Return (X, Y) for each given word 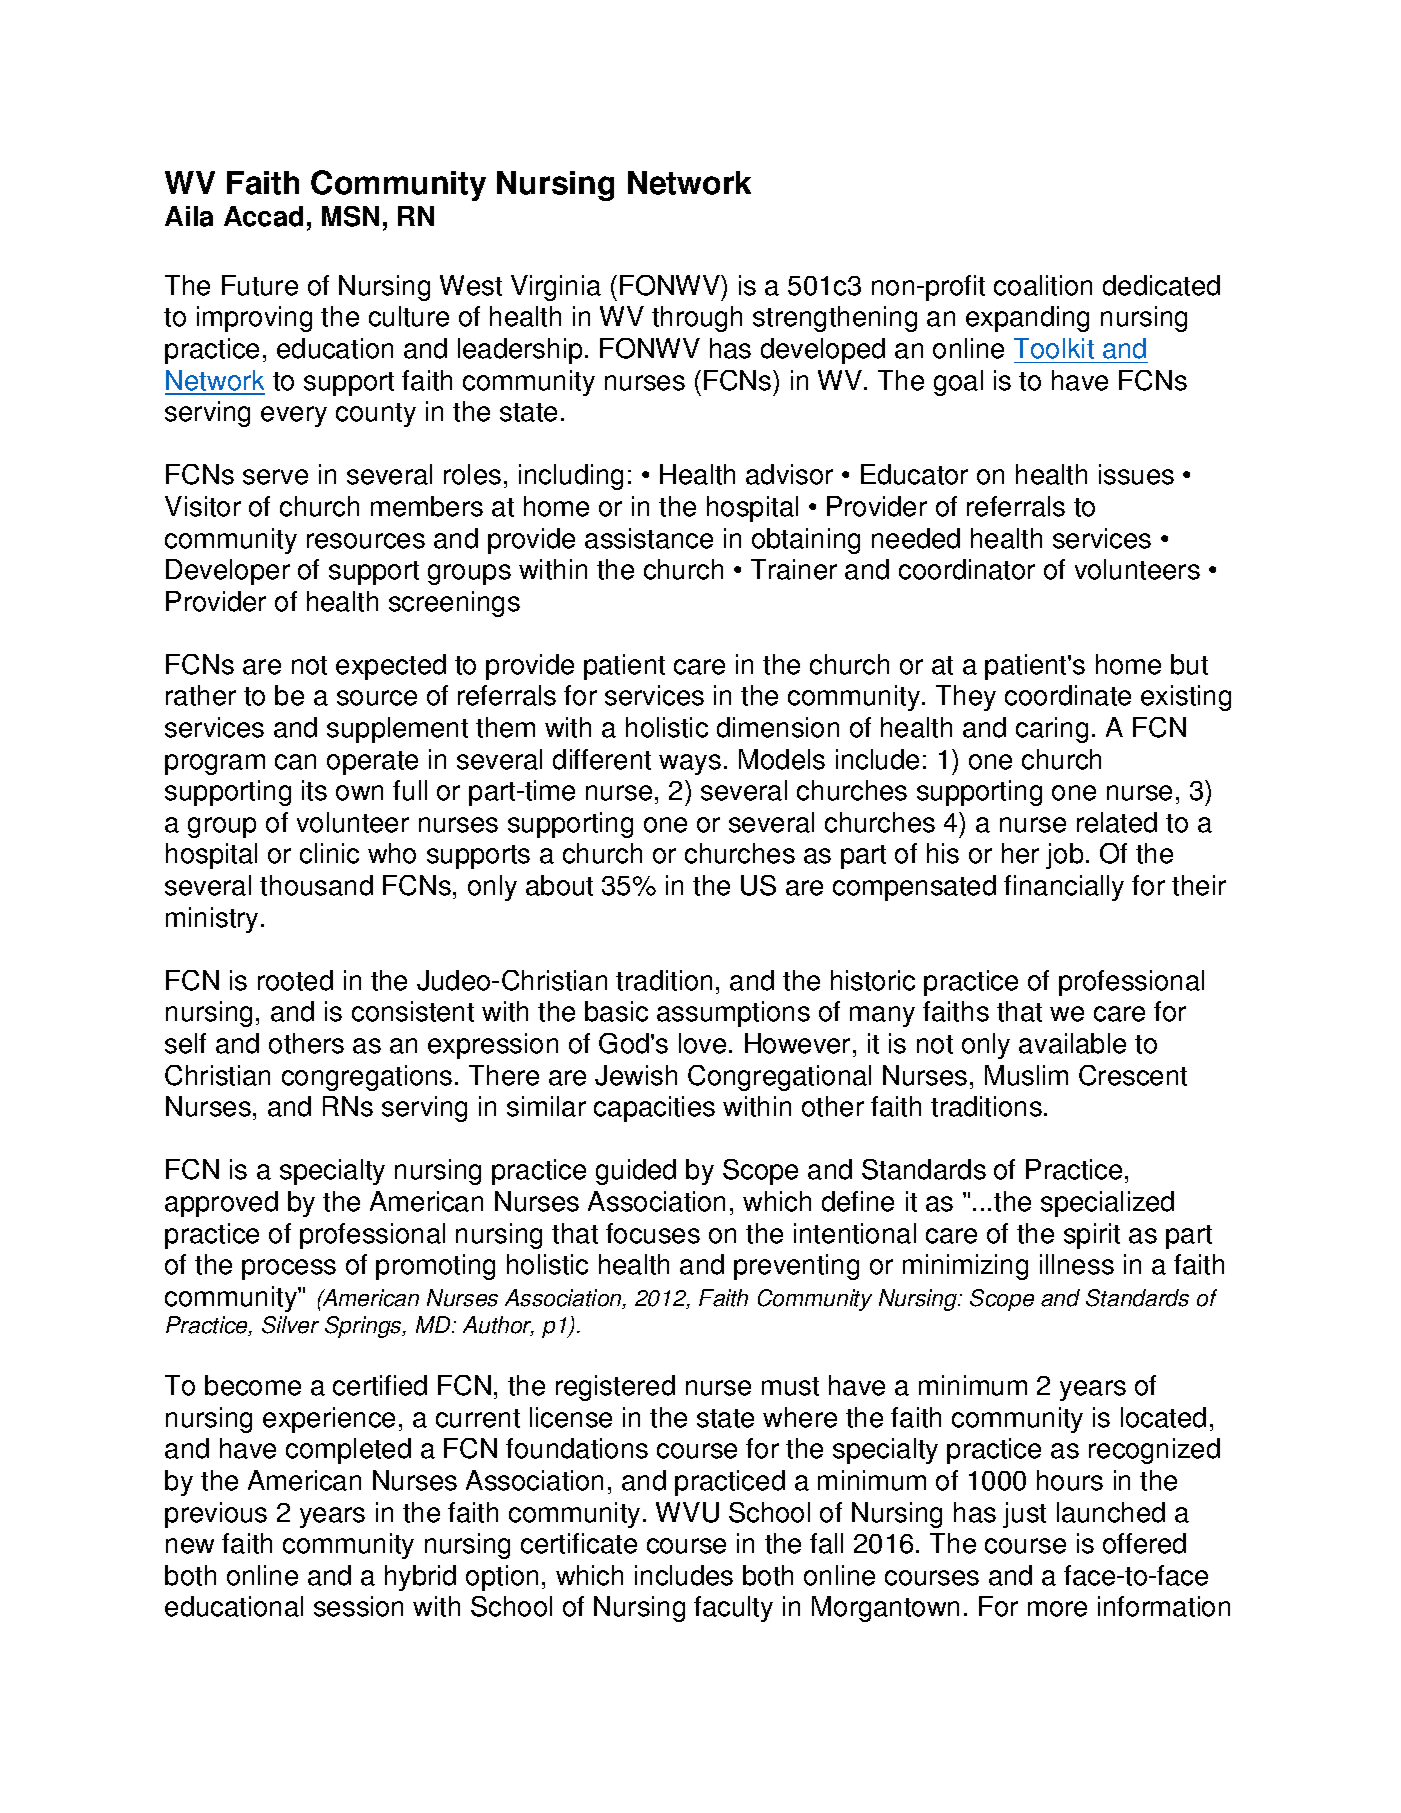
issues (1136, 474)
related (1117, 822)
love (702, 1043)
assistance (649, 538)
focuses (653, 1233)
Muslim (1026, 1075)
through (697, 319)
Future (260, 285)
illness (1077, 1264)
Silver (290, 1325)
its (314, 790)
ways (690, 764)
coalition (1043, 285)
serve (275, 477)
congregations (367, 1078)
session (358, 1606)
